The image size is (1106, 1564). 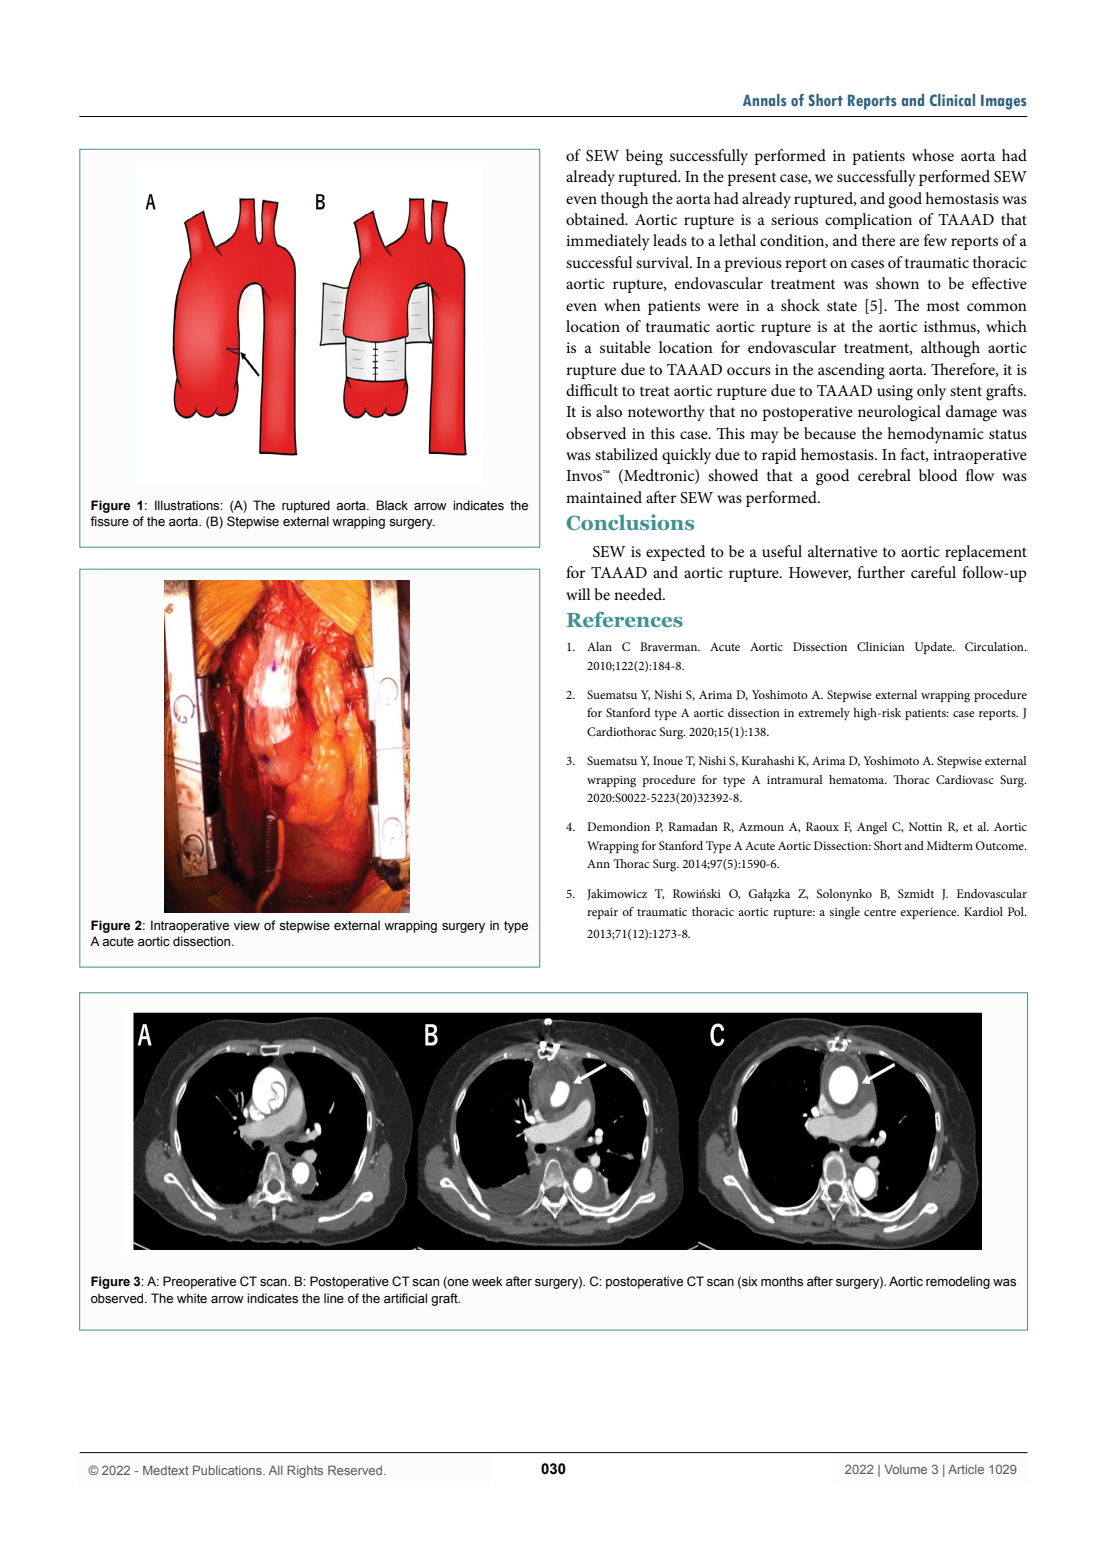 What do you see at coordinates (644, 157) in the page?
I see `being` at bounding box center [644, 157].
